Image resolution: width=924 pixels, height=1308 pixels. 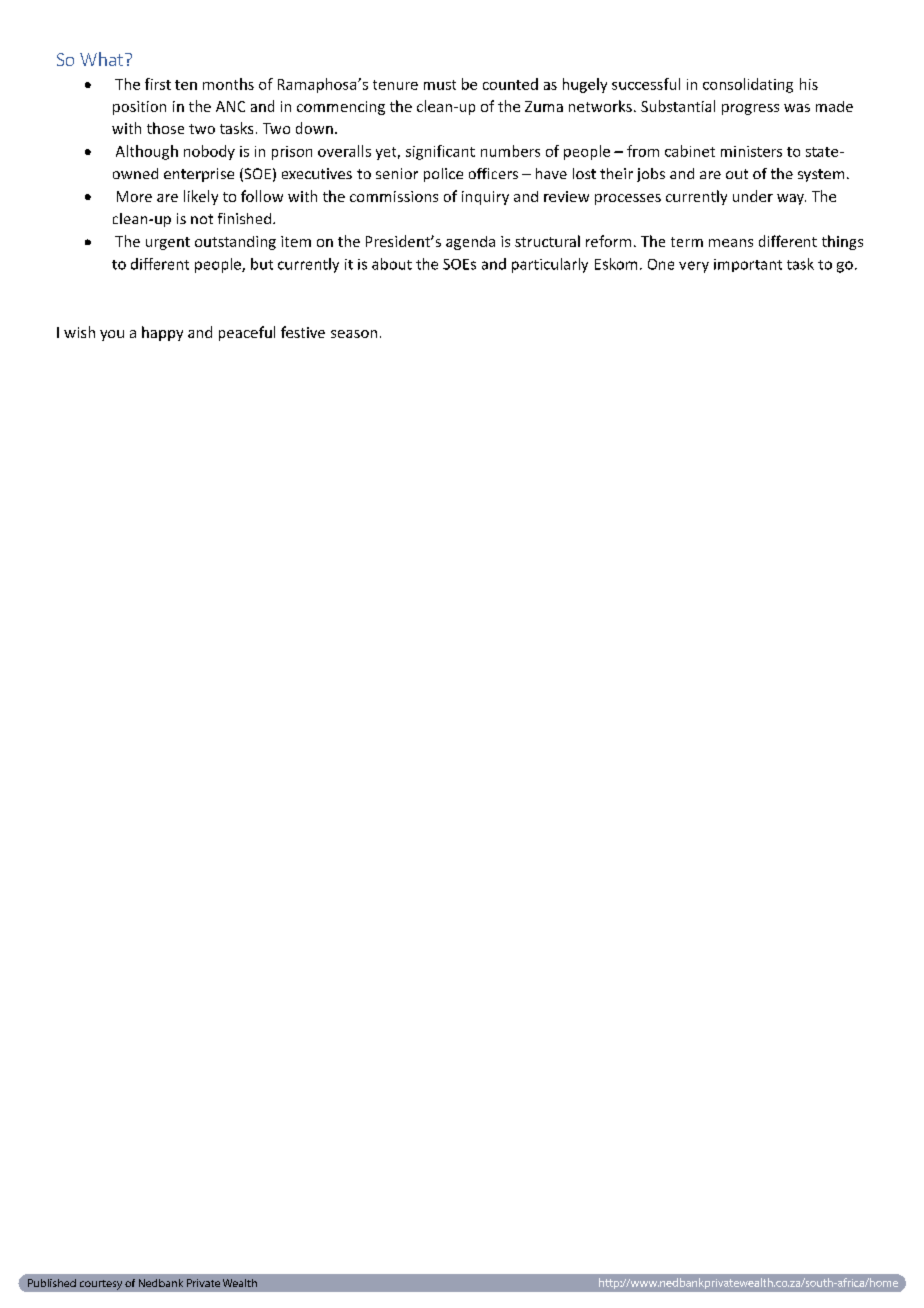 What do you see at coordinates (440, 85) in the screenshot?
I see `must` at bounding box center [440, 85].
